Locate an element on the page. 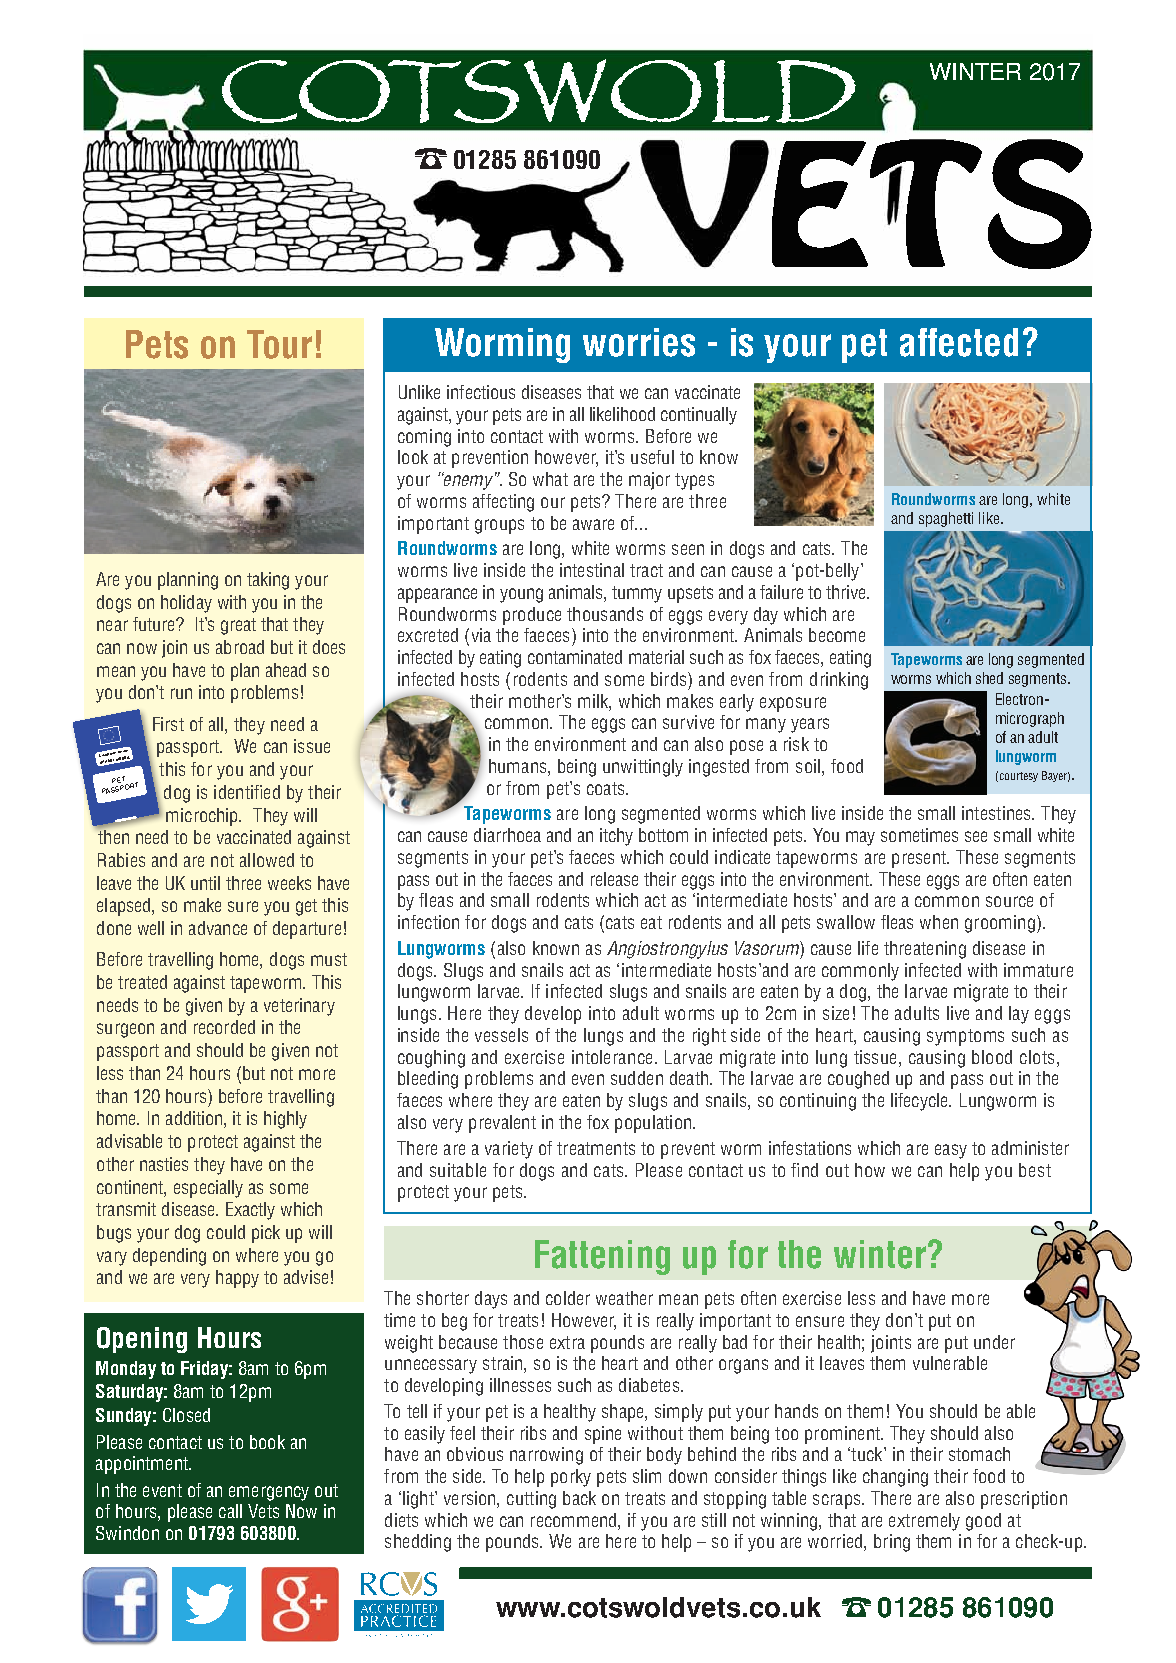 The height and width of the document is (1663, 1176). worries is located at coordinates (639, 342).
